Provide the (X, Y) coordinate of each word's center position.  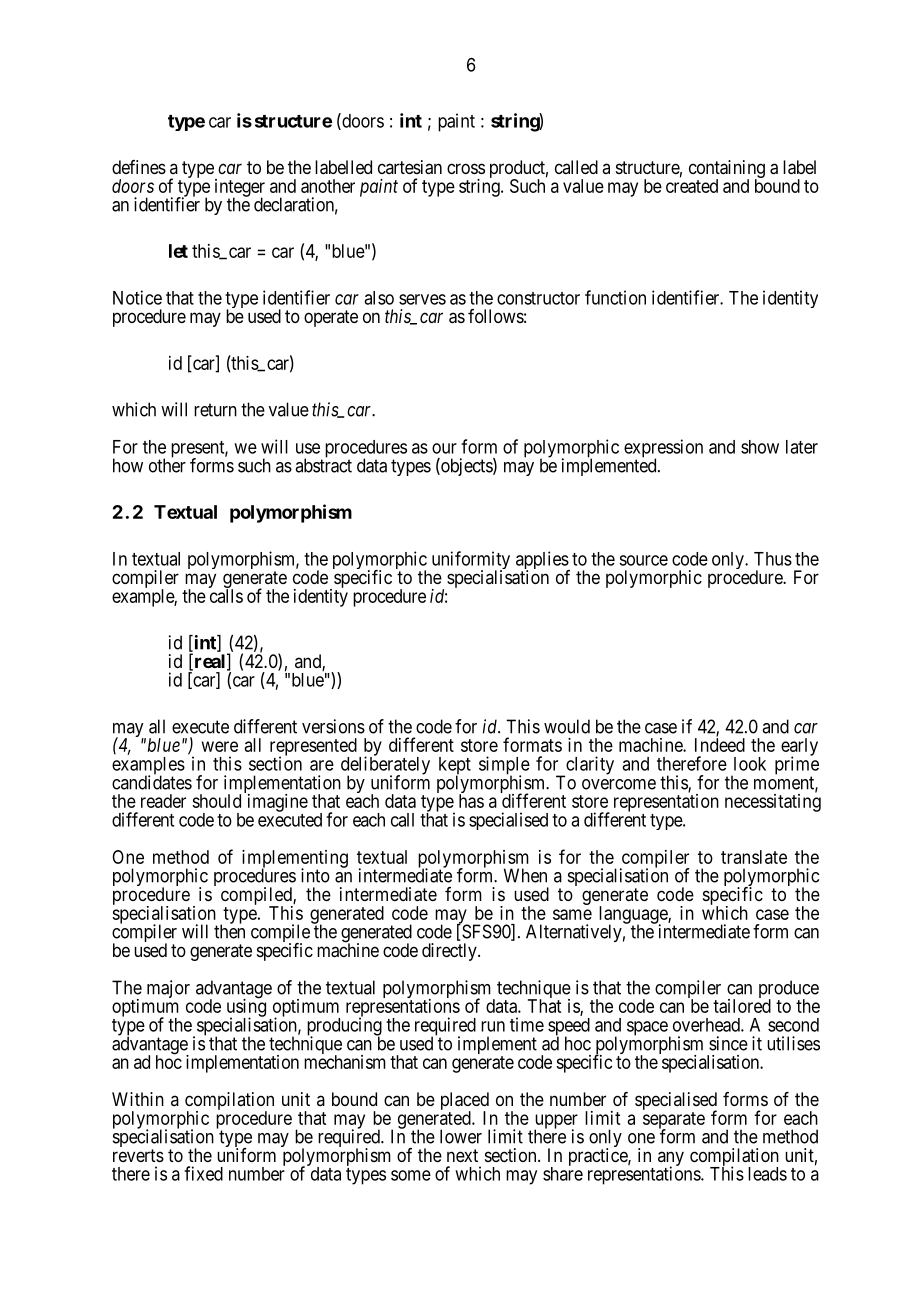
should (216, 801)
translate (754, 857)
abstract (323, 465)
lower (461, 1136)
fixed (203, 1173)
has (471, 801)
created (692, 185)
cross (466, 168)
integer (240, 189)
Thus (773, 559)
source (643, 560)
